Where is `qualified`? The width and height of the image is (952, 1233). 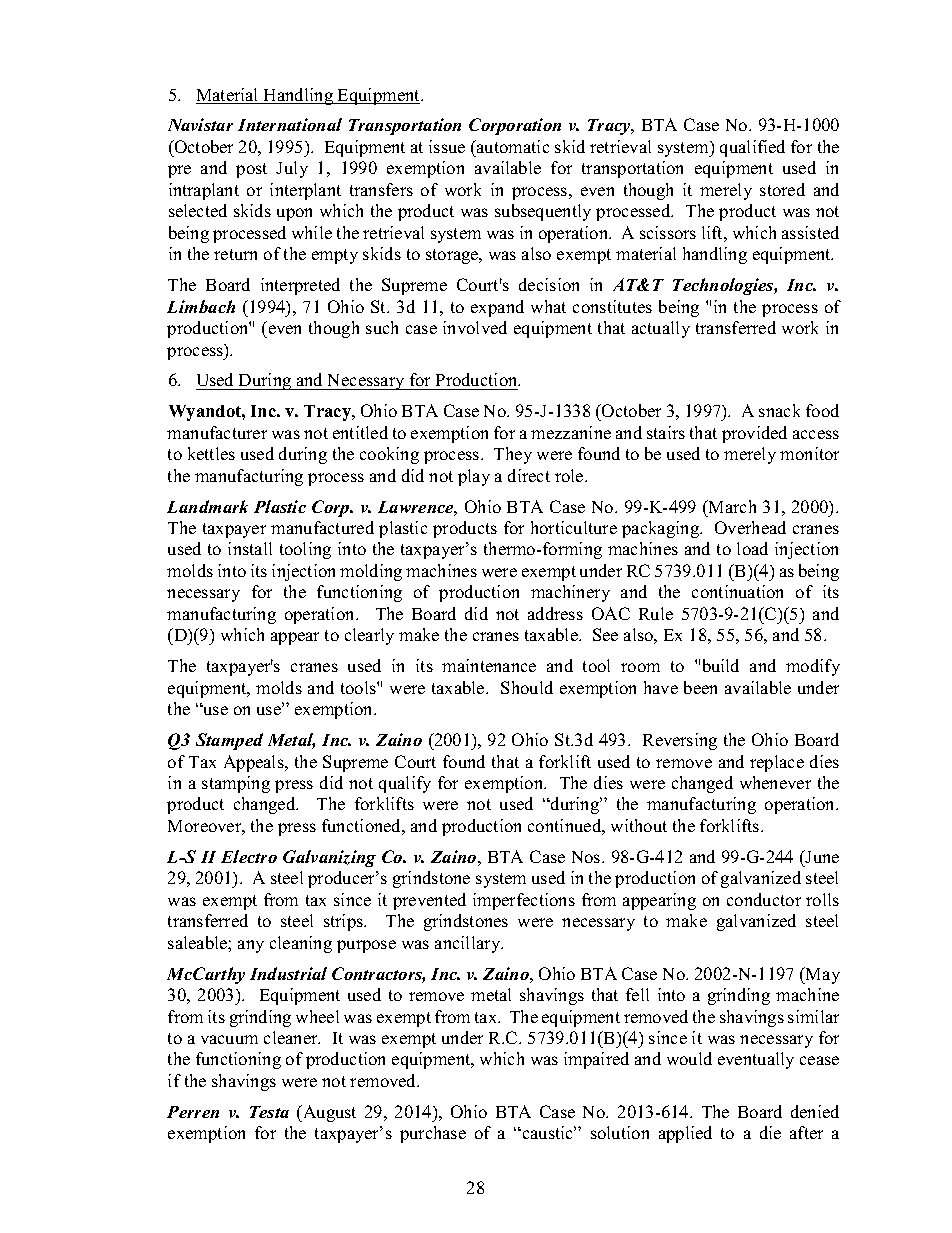
qualified is located at coordinates (752, 148).
